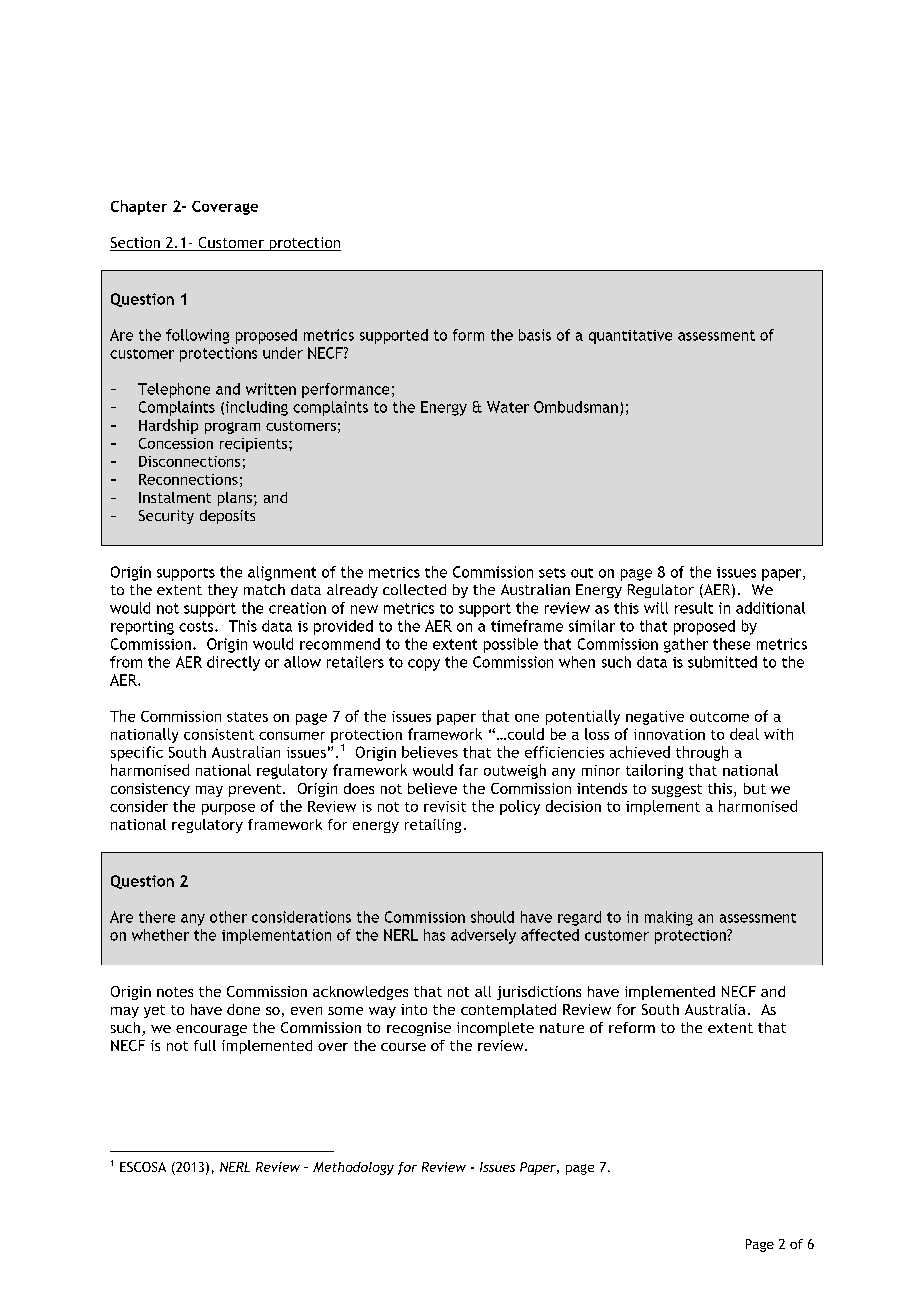 This screenshot has height=1308, width=924. What do you see at coordinates (562, 1028) in the screenshot?
I see `nature` at bounding box center [562, 1028].
